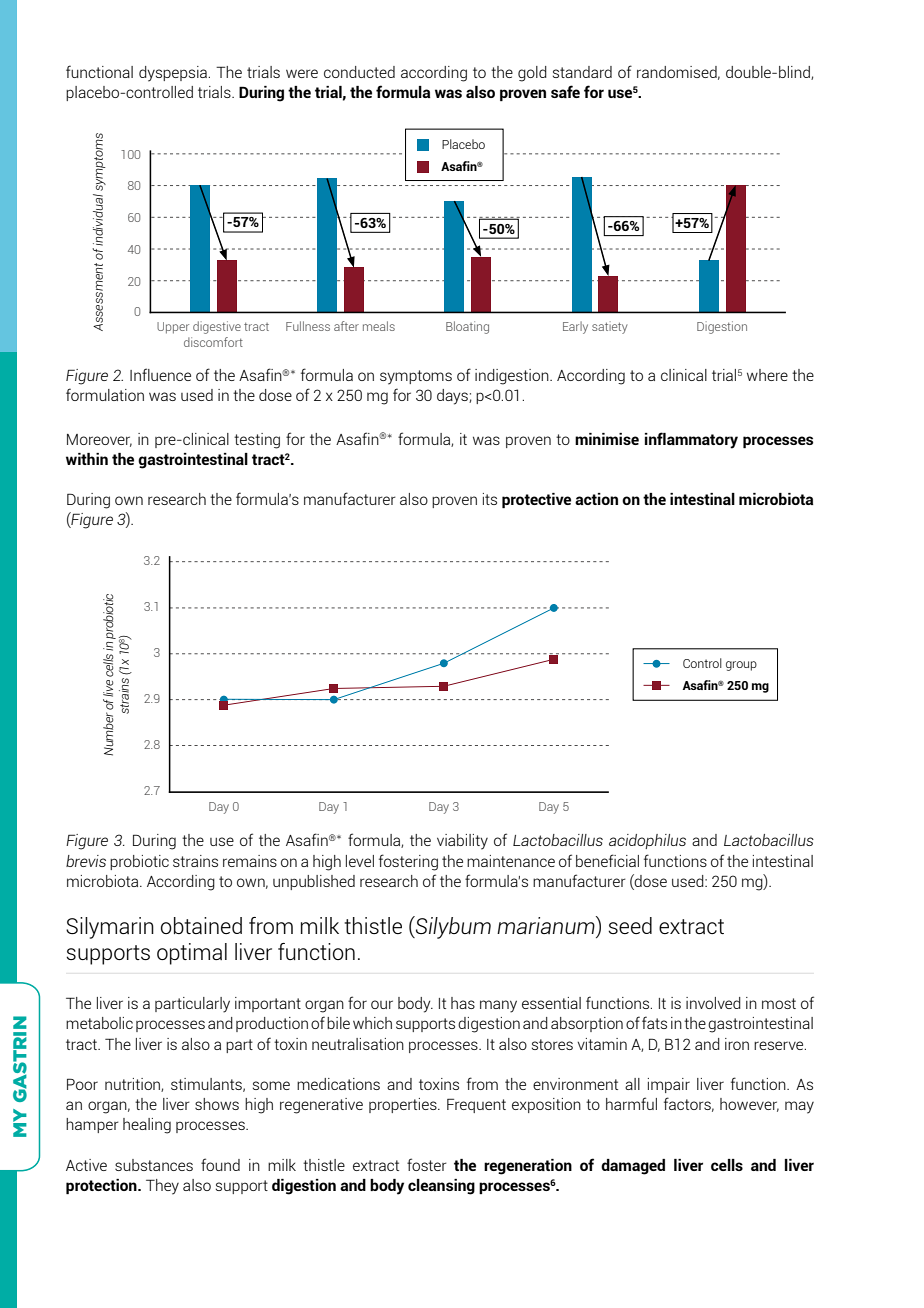  I want to click on standard, so click(582, 72).
